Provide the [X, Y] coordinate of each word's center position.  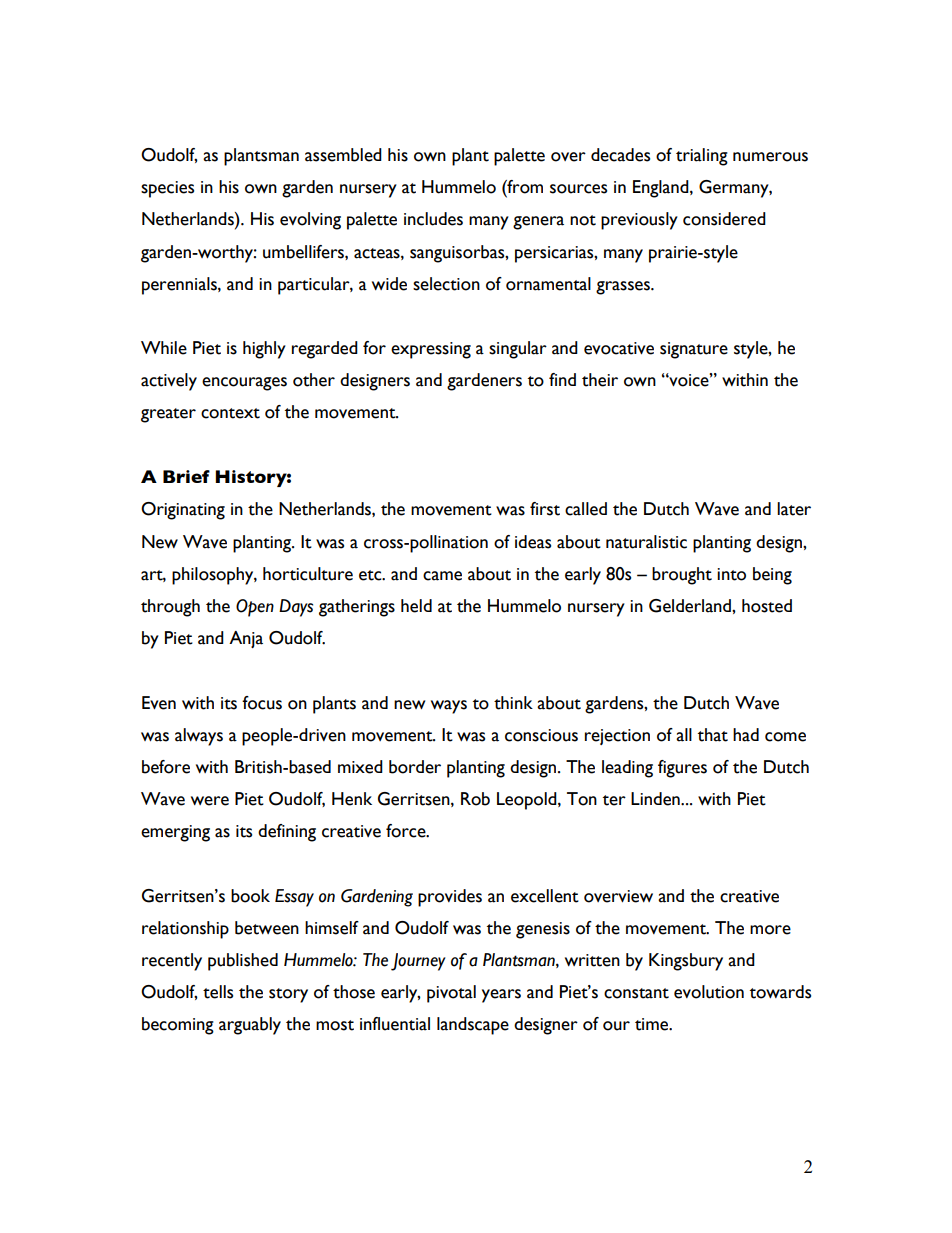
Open [255, 608]
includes [433, 219]
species [167, 189]
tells [218, 992]
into [731, 574]
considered [724, 219]
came [442, 576]
